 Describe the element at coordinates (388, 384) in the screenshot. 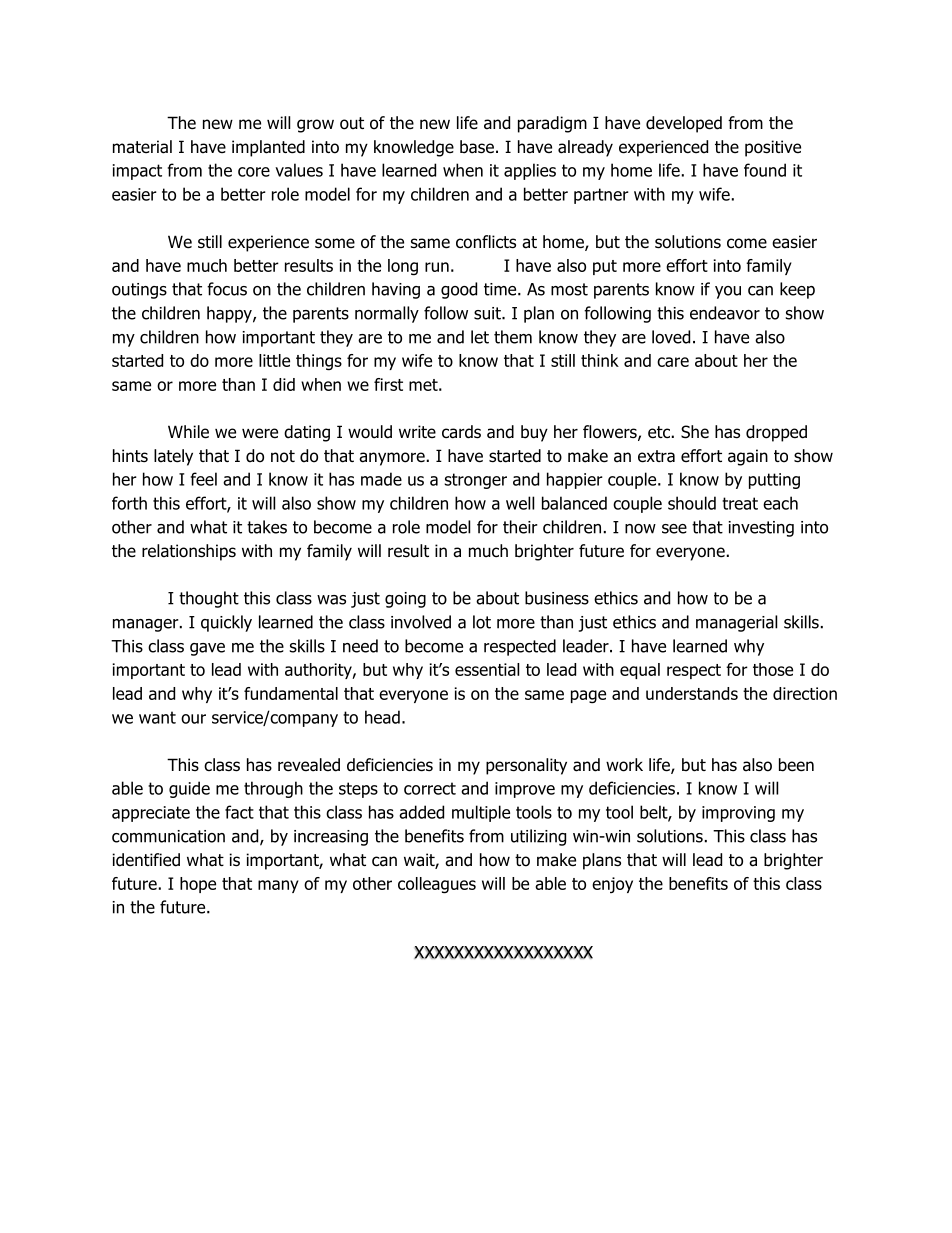

I see `first` at that location.
